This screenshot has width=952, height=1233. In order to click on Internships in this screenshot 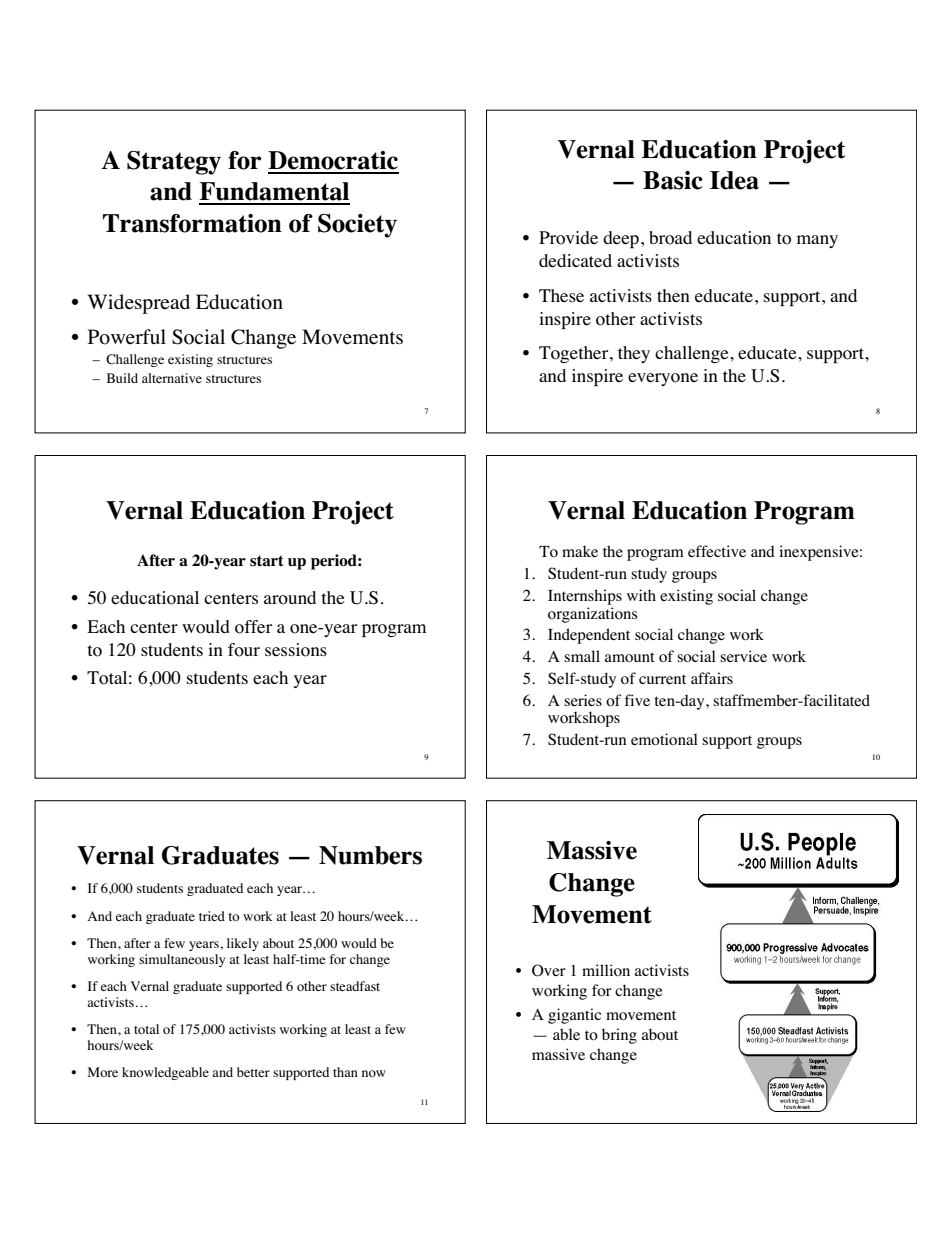, I will do `click(585, 597)`.
